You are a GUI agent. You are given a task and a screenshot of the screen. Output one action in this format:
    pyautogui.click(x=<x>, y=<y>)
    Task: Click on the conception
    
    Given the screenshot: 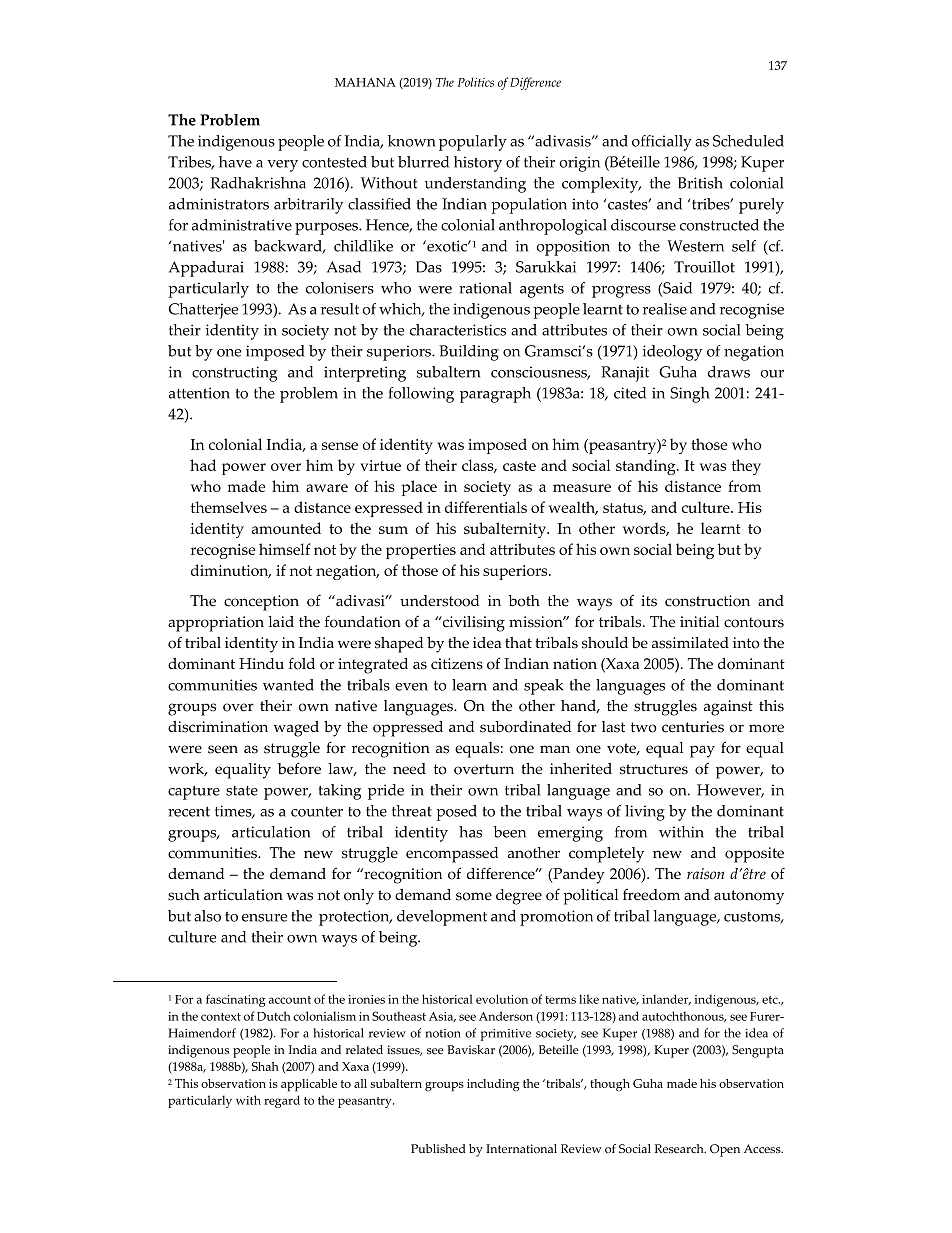 What is the action you would take?
    pyautogui.click(x=261, y=603)
